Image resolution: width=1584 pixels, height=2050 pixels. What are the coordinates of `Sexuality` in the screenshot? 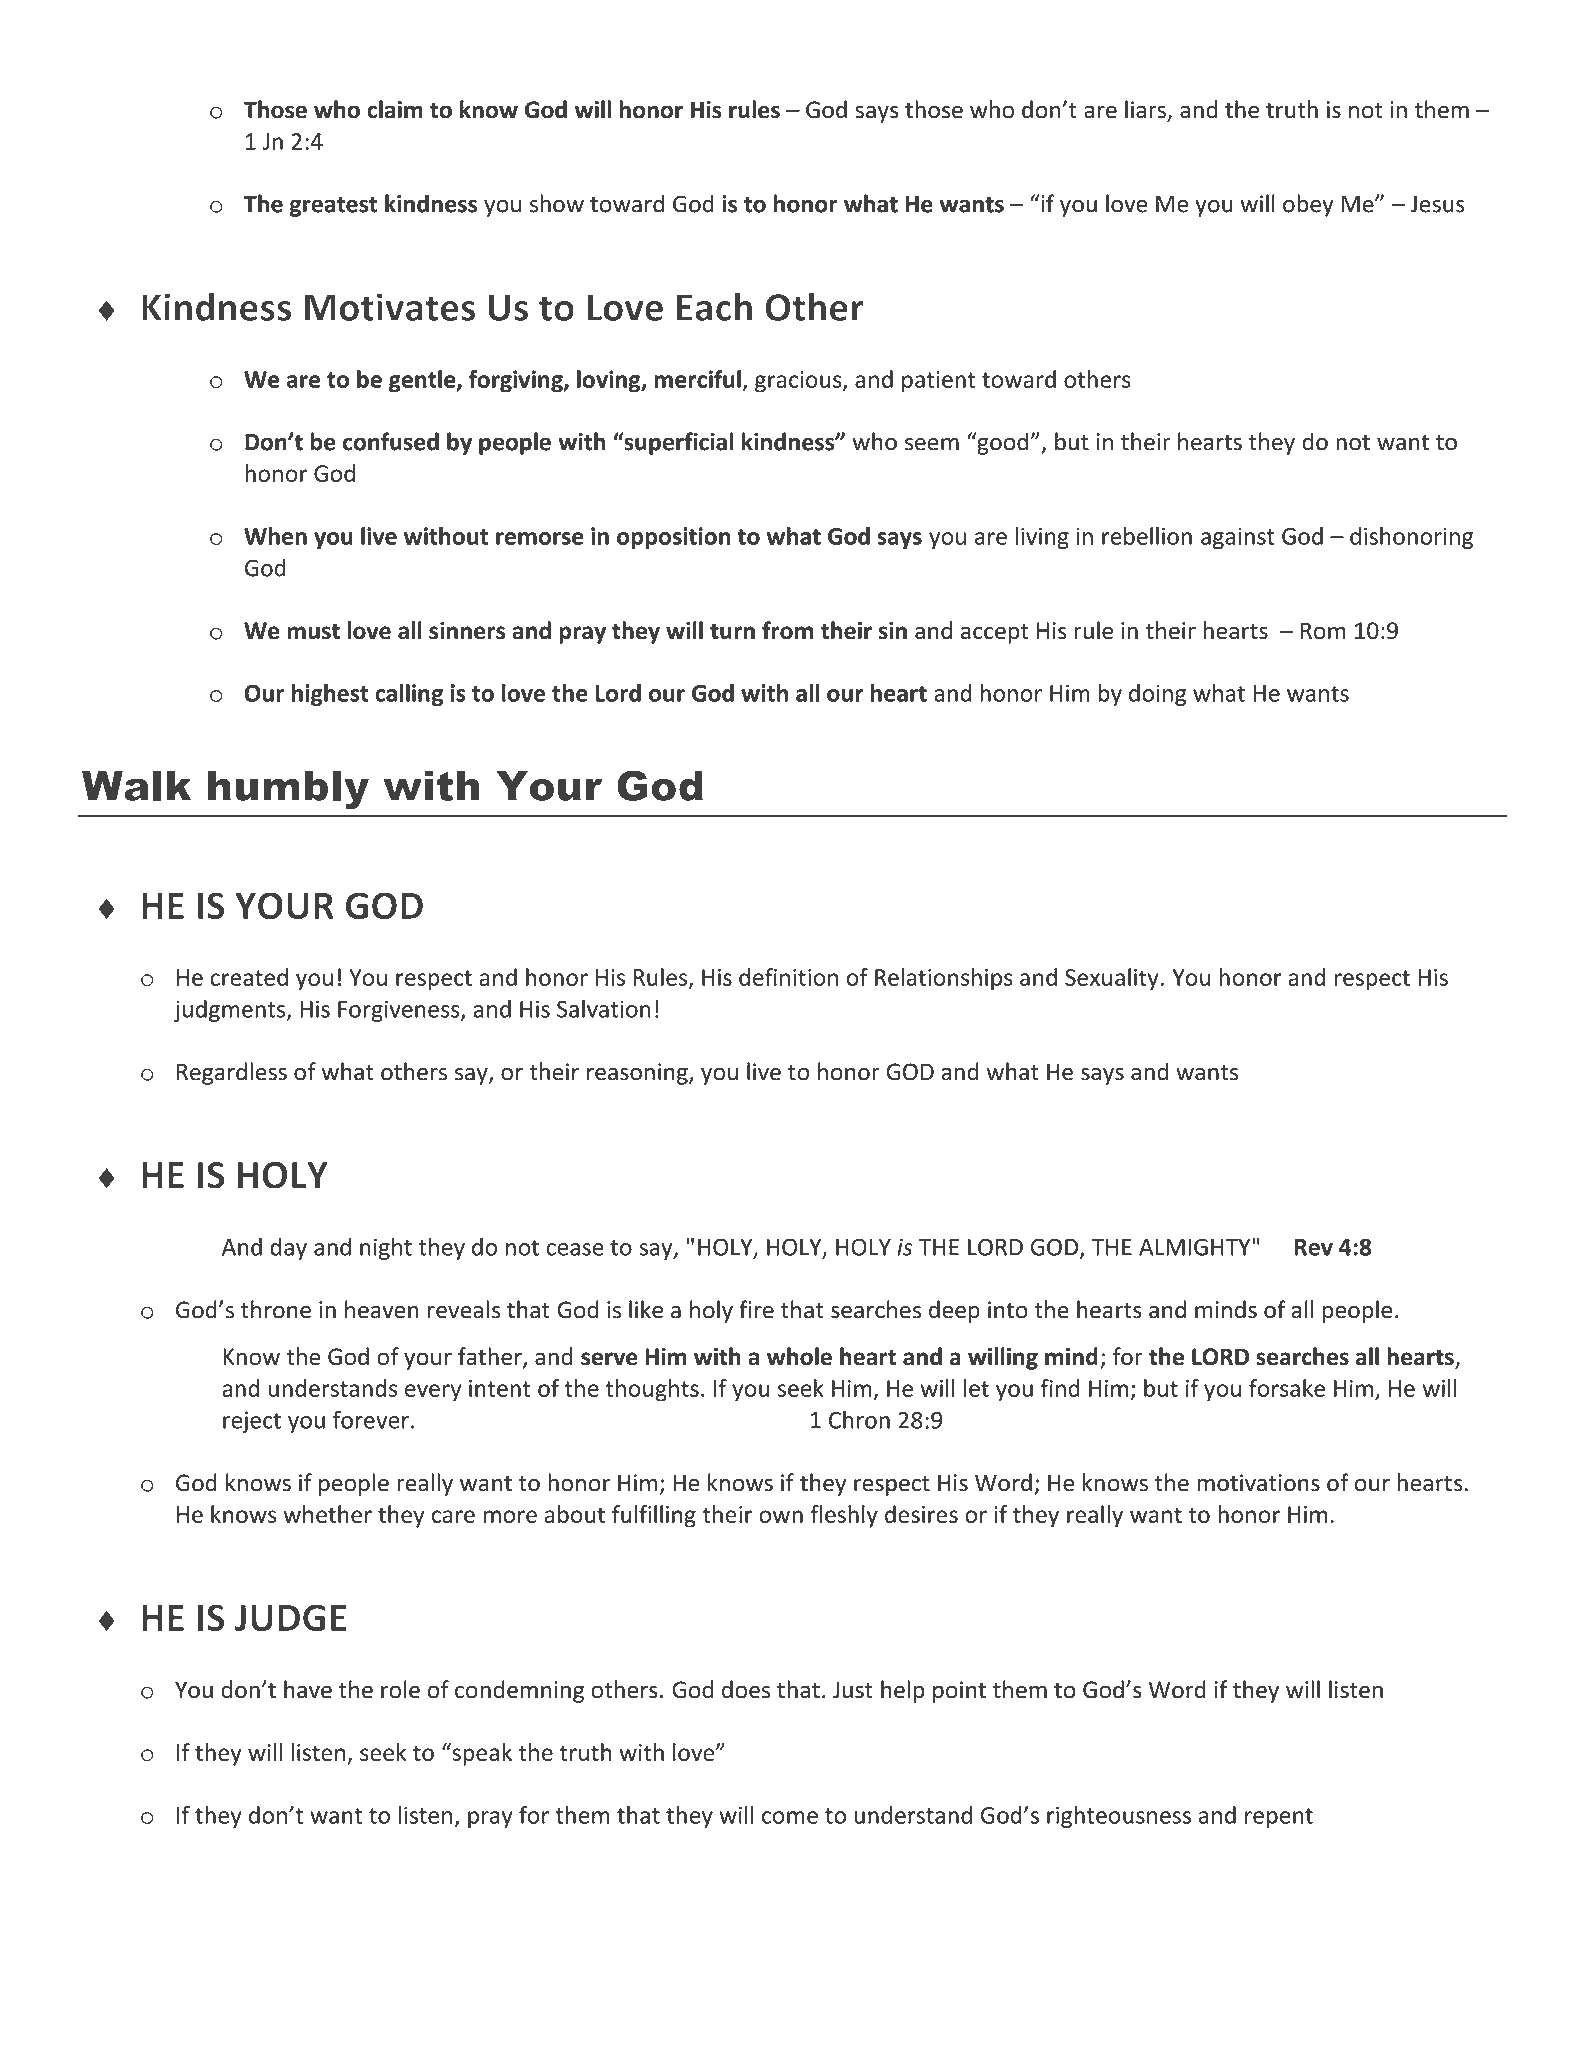 It's located at (1112, 979).
